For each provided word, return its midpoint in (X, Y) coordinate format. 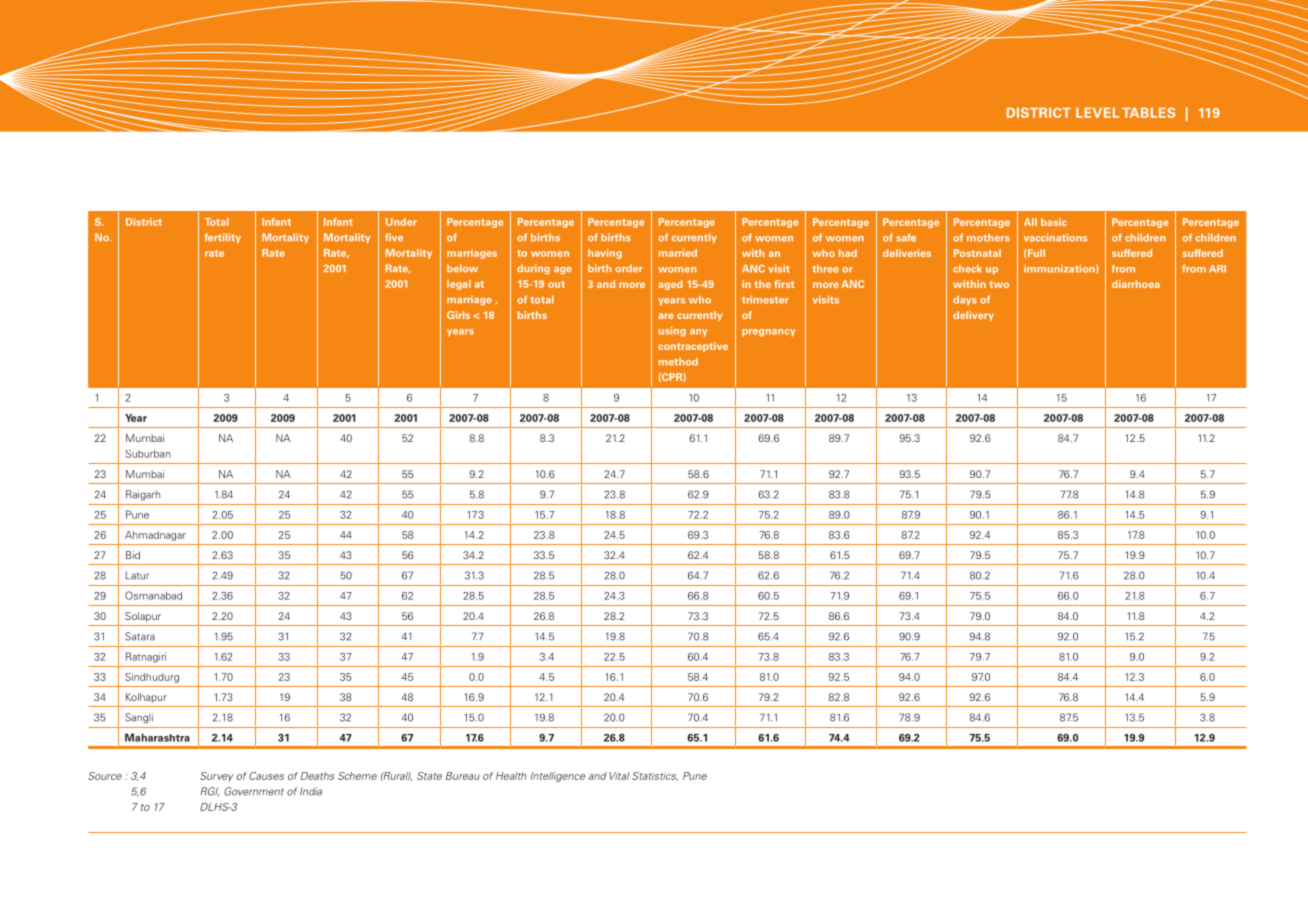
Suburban (148, 454)
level (1097, 113)
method (678, 362)
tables (1149, 112)
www (348, 66)
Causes (266, 776)
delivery (973, 316)
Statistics (655, 776)
